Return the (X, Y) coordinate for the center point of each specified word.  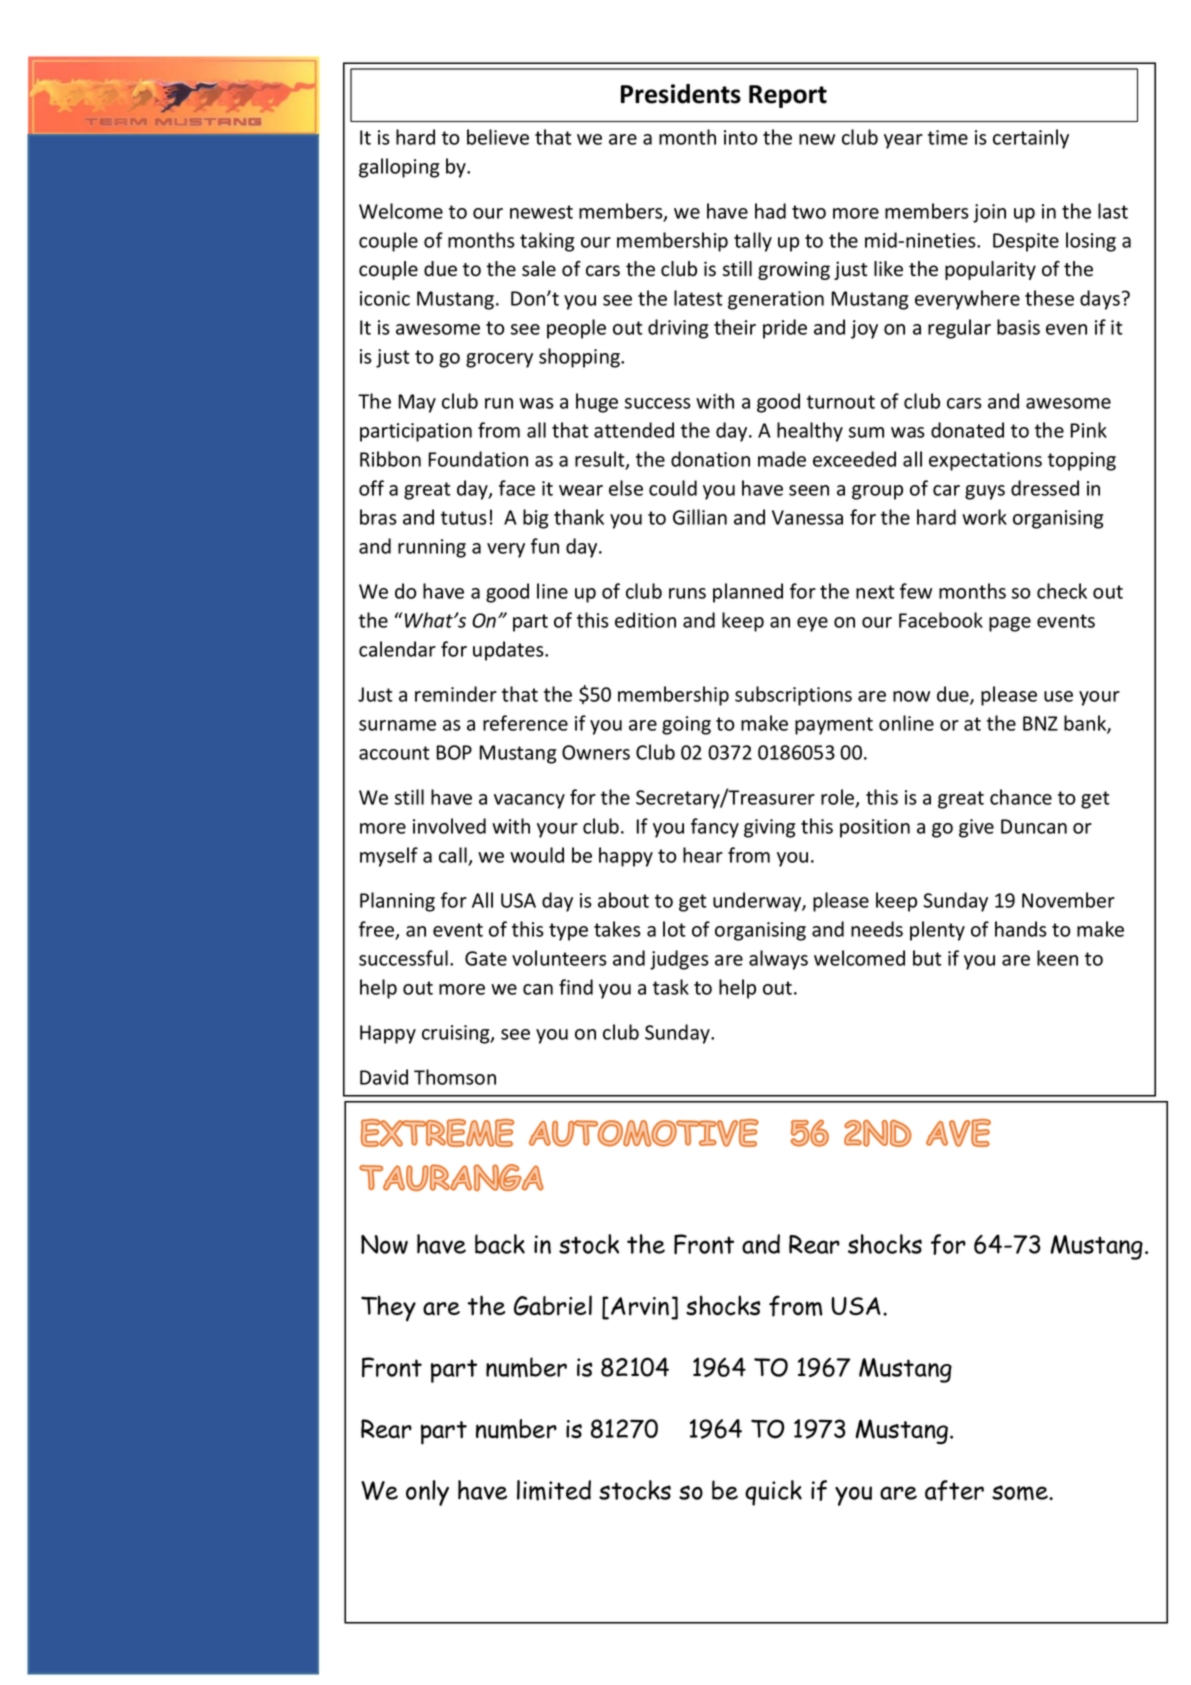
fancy (715, 828)
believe (498, 137)
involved (449, 826)
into (740, 137)
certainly (1031, 139)
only (427, 1493)
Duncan (1034, 826)
